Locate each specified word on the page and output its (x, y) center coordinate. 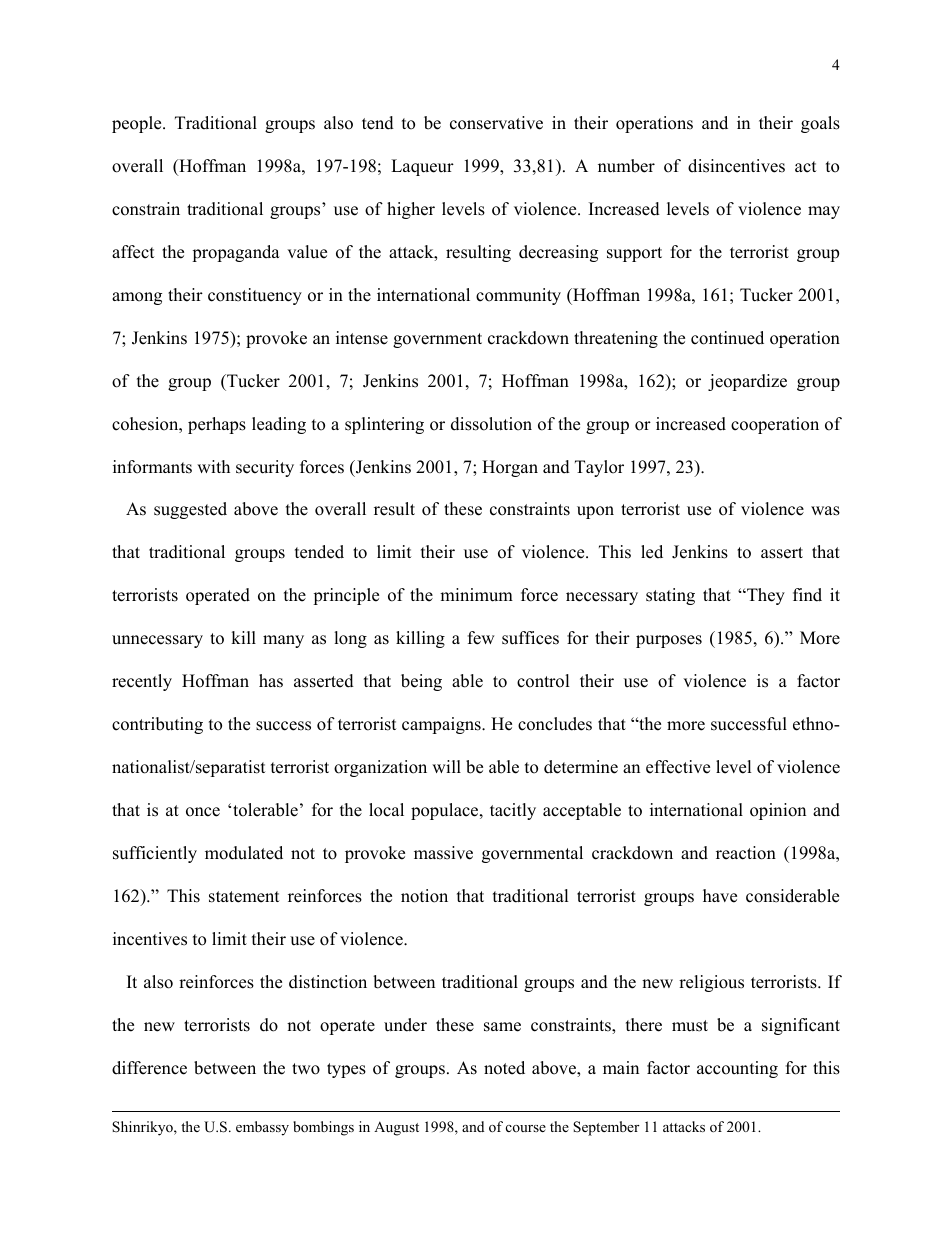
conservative (496, 123)
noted (504, 1068)
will (446, 766)
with (213, 466)
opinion (778, 811)
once (203, 812)
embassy (262, 1128)
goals (820, 124)
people (138, 124)
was (825, 511)
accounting (737, 1069)
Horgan (510, 468)
